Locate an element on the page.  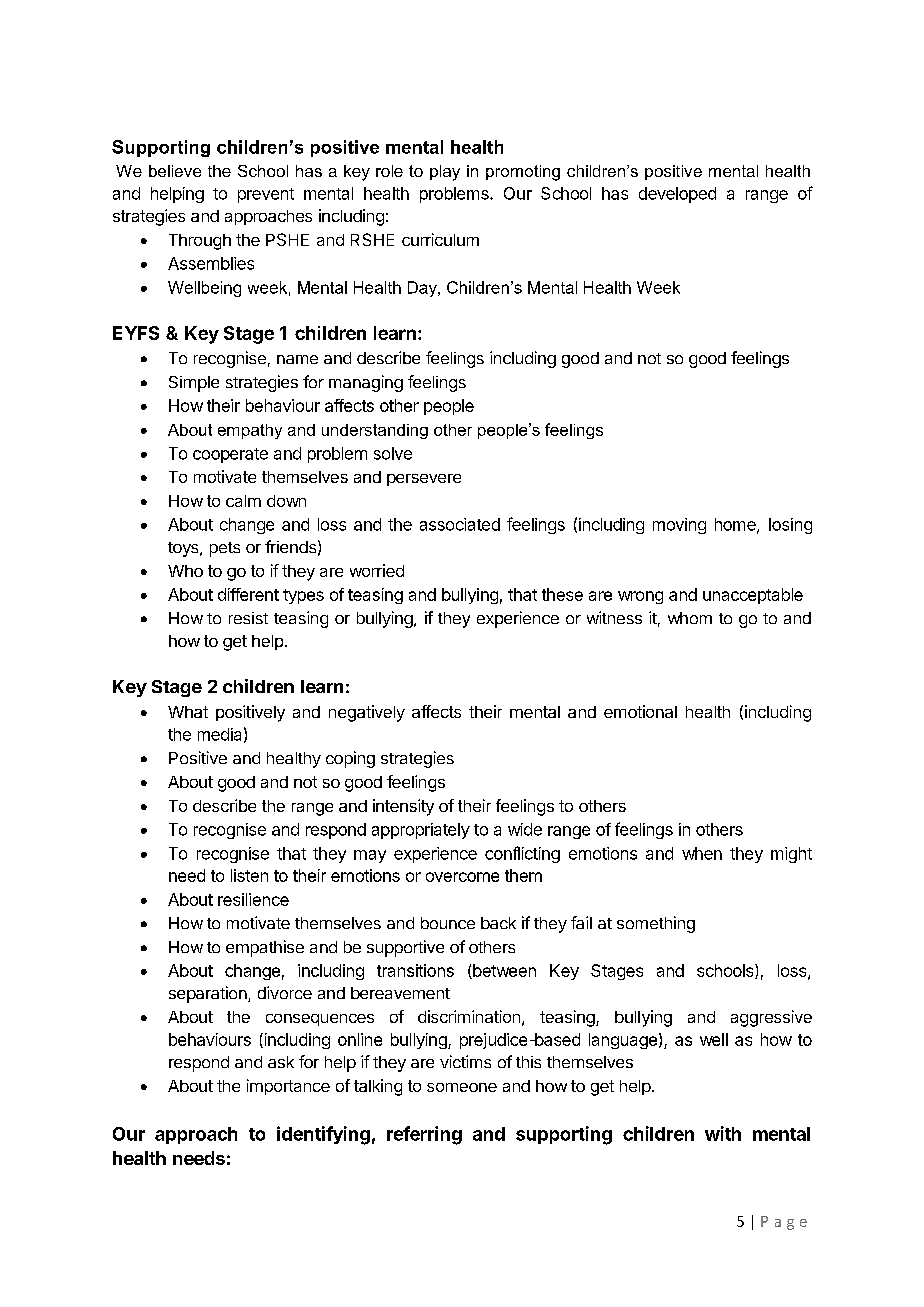
when is located at coordinates (702, 853).
